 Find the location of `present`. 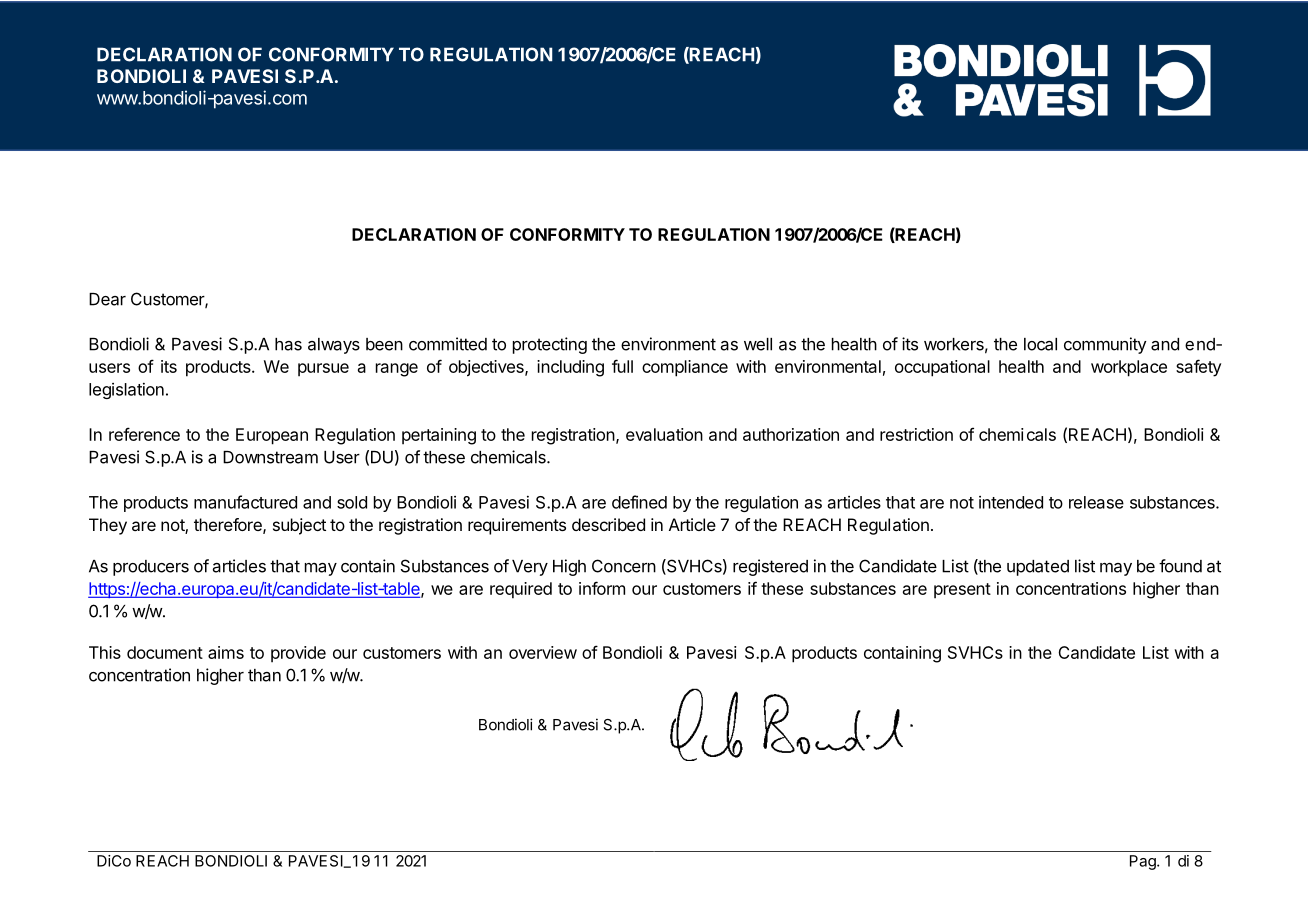

present is located at coordinates (962, 591).
